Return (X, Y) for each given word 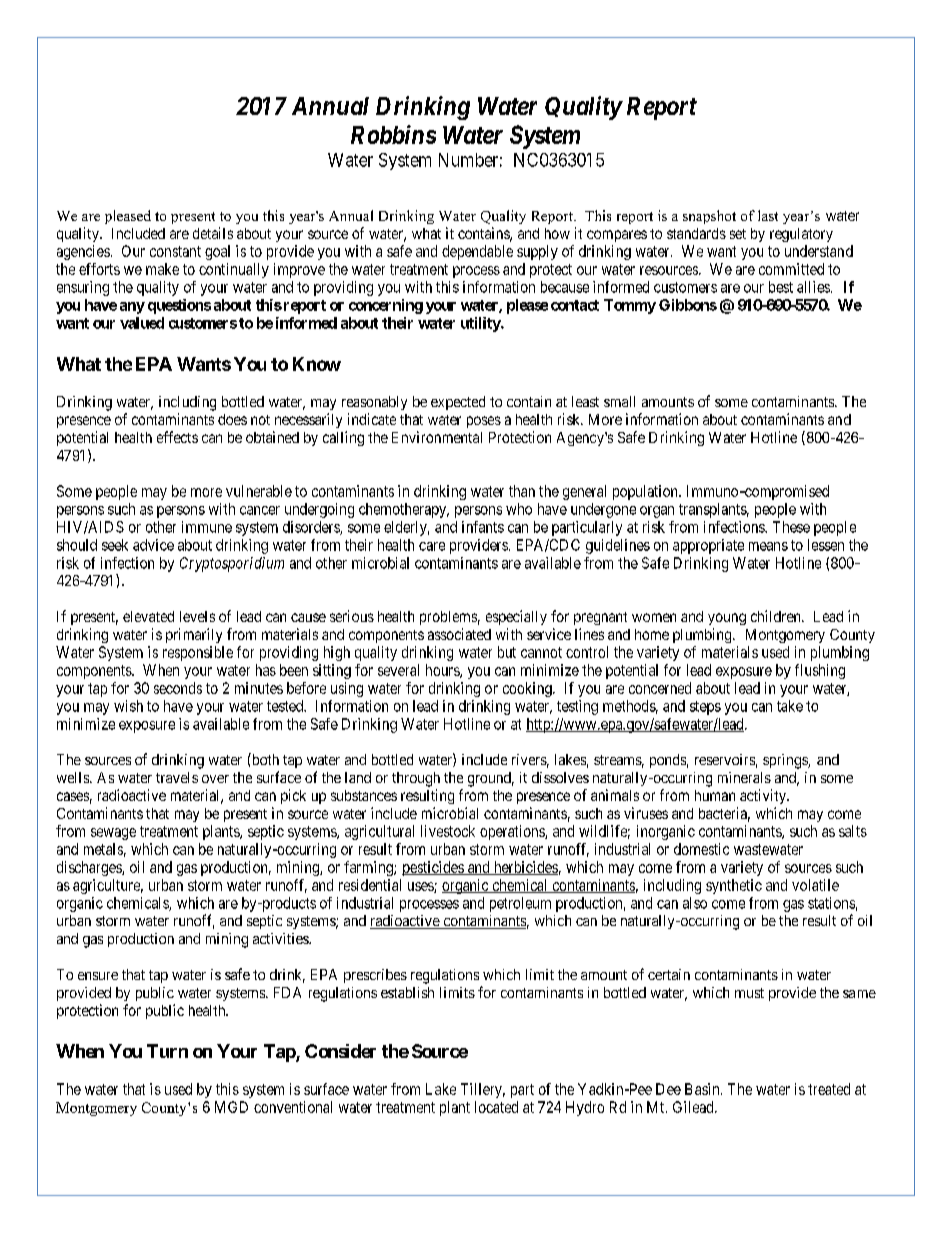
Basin (703, 1089)
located (496, 1107)
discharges (90, 868)
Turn (167, 1051)
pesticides (433, 868)
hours (443, 671)
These (791, 527)
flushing (820, 671)
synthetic (734, 886)
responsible (198, 653)
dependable (477, 252)
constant (175, 251)
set (738, 234)
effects (177, 437)
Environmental (437, 437)
